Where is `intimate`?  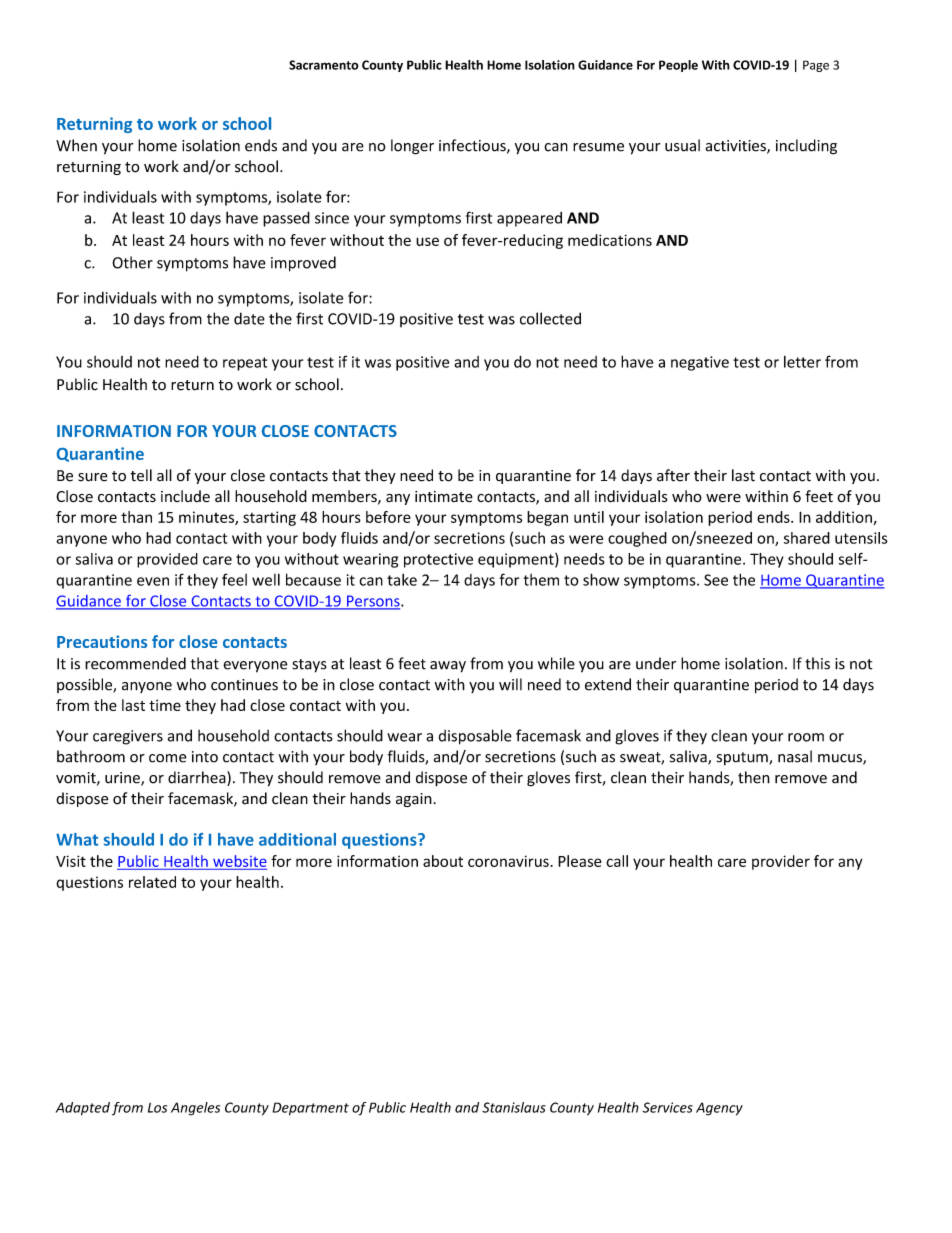
intimate is located at coordinates (444, 496).
